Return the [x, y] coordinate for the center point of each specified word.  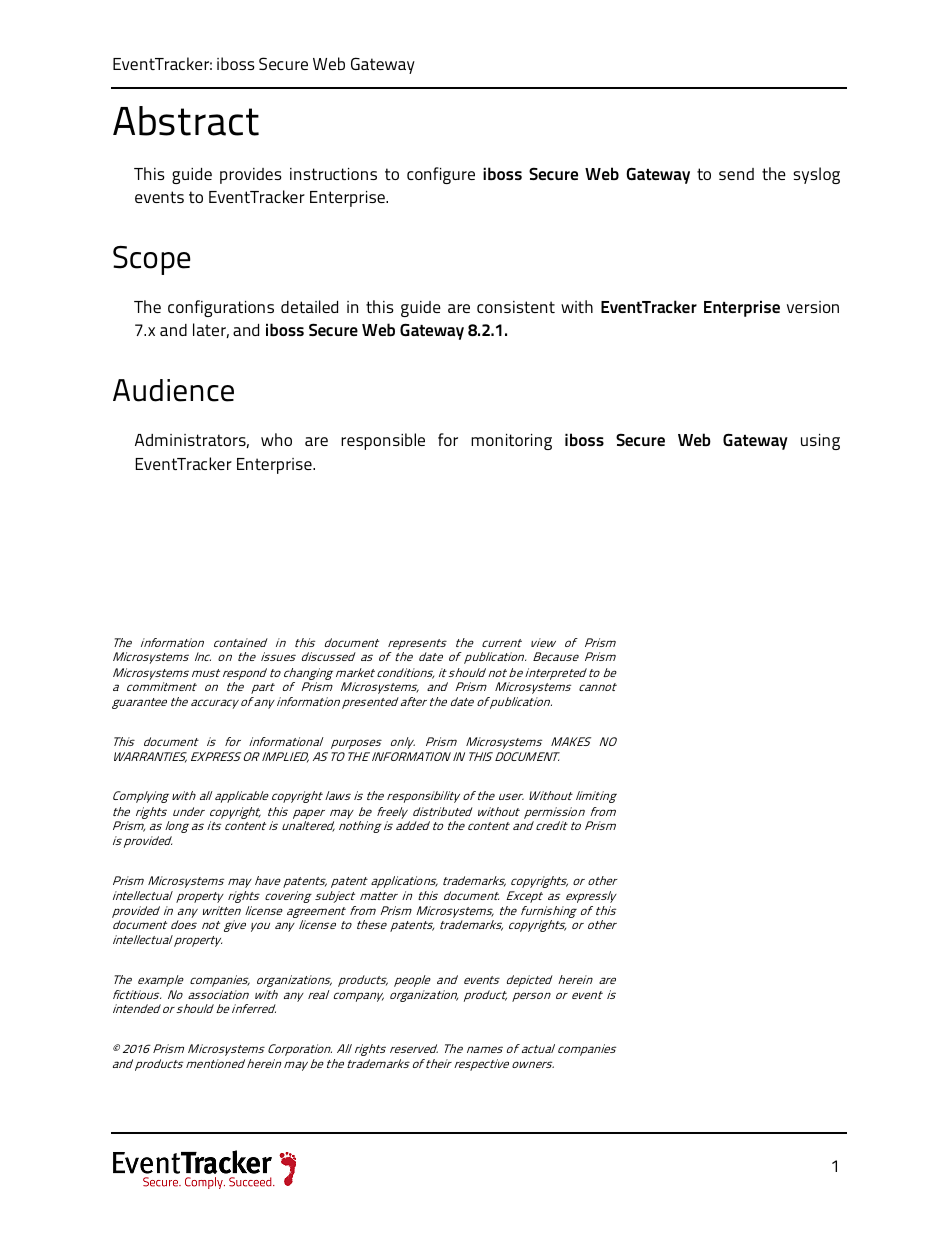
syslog [816, 175]
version [813, 307]
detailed [309, 306]
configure [441, 175]
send [736, 174]
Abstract [186, 121]
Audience [173, 390]
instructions [333, 174]
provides [251, 176]
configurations [221, 308]
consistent [516, 307]
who [276, 439]
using [820, 442]
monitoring [511, 442]
